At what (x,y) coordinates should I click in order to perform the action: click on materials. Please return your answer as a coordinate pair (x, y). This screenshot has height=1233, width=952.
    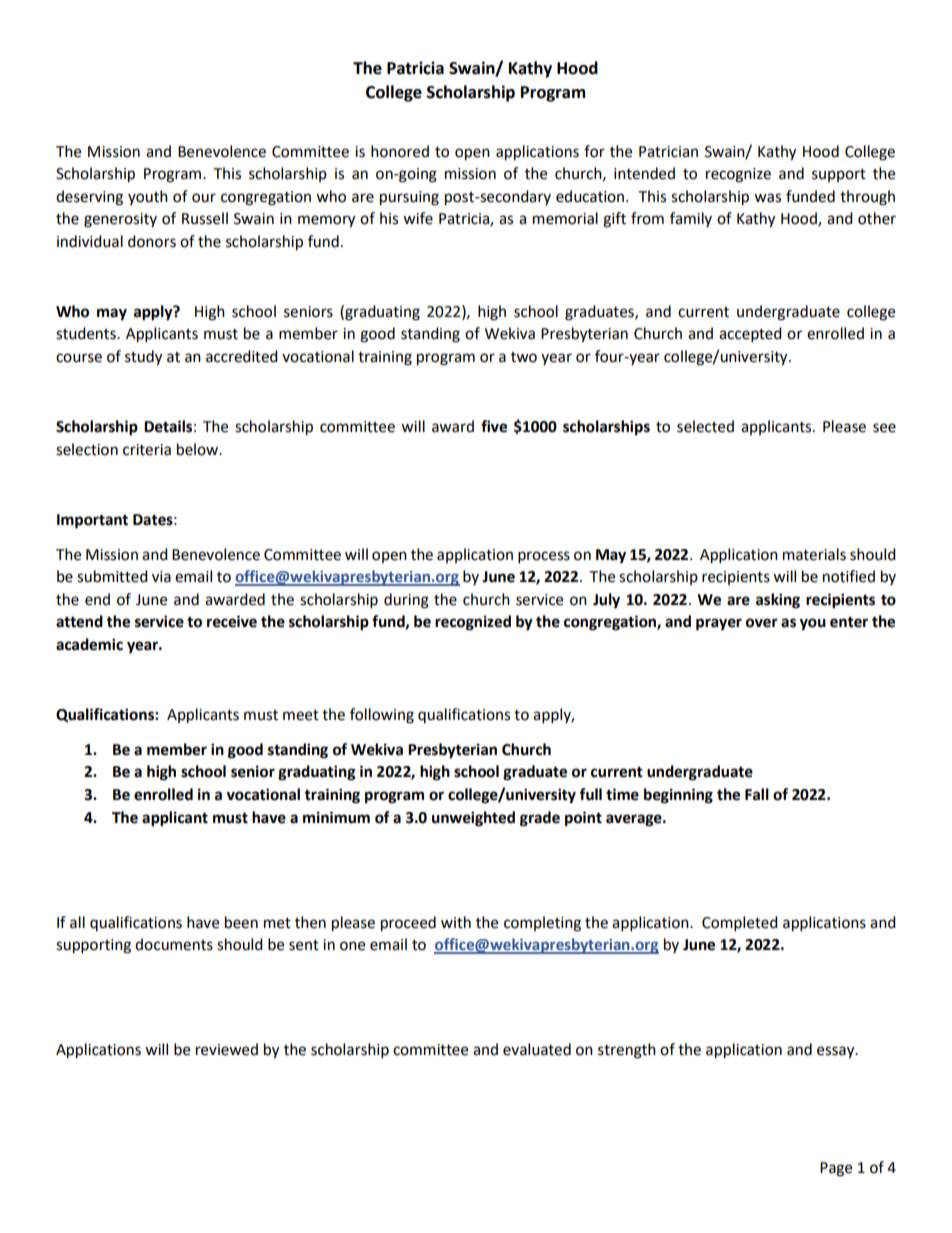
    Looking at the image, I should click on (814, 554).
